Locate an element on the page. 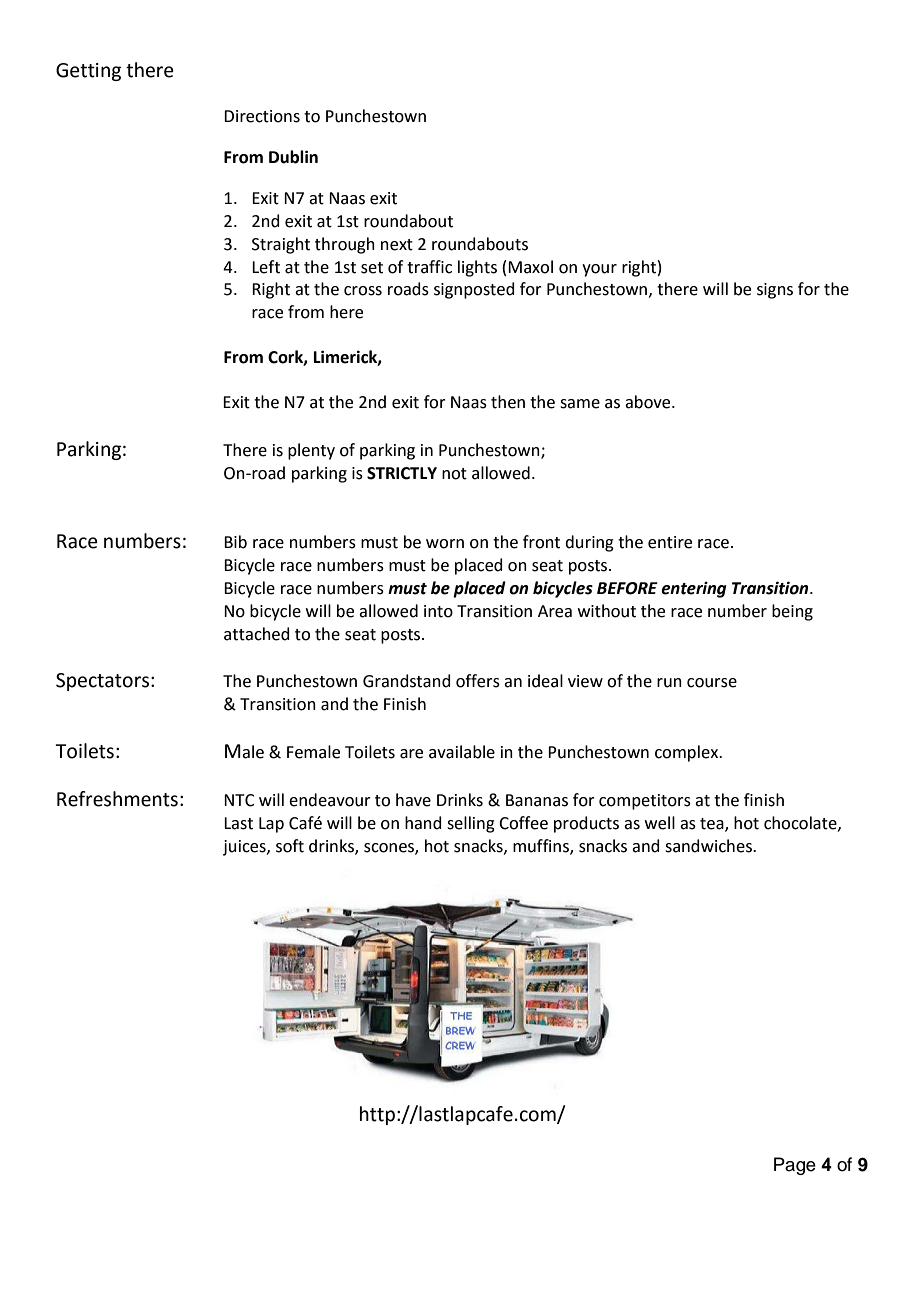  hand is located at coordinates (423, 823).
